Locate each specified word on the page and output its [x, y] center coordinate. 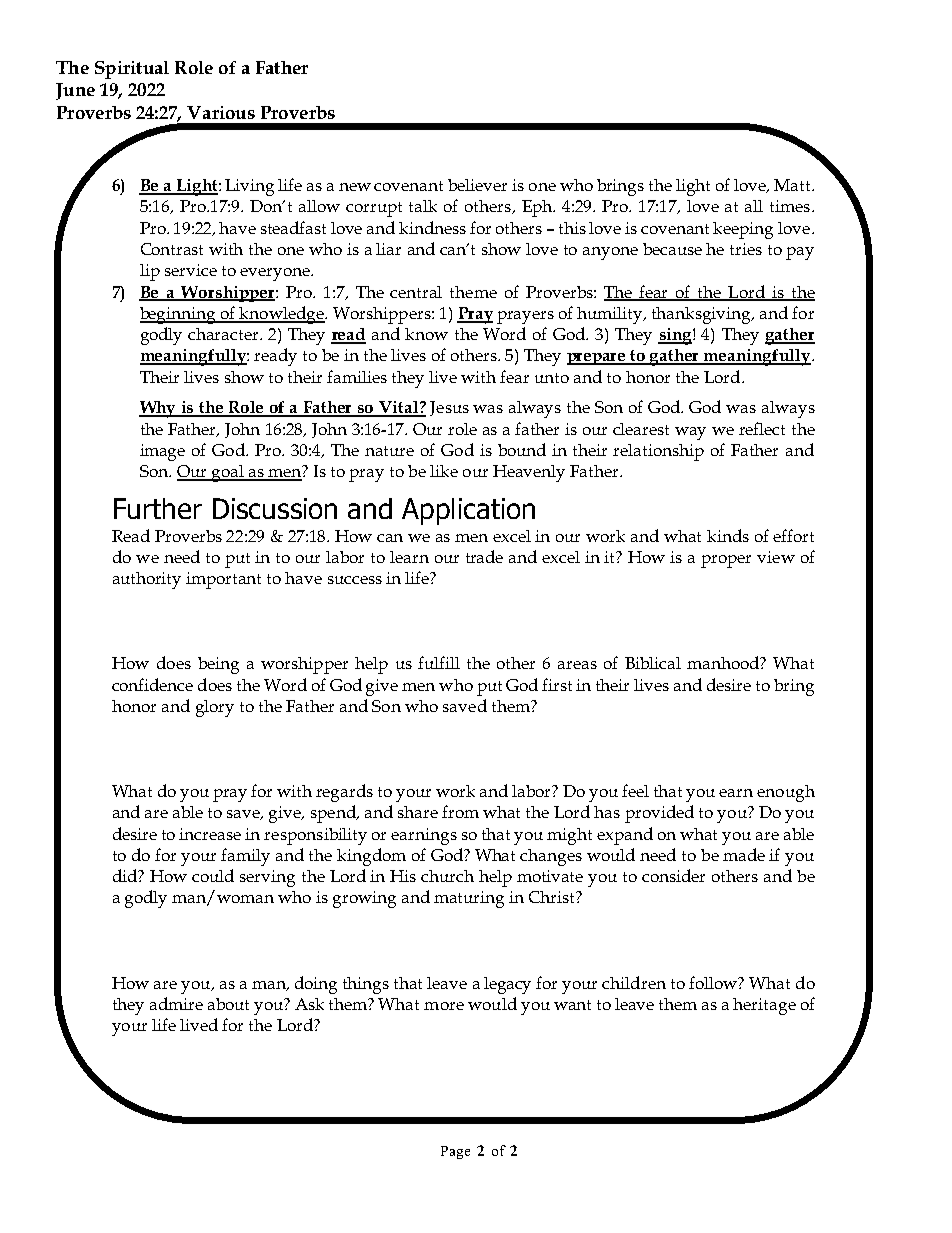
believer [477, 185]
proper [726, 561]
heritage [764, 1006]
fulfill [439, 662]
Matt [793, 185]
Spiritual [132, 70]
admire [176, 1003]
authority [147, 580]
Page [455, 1152]
